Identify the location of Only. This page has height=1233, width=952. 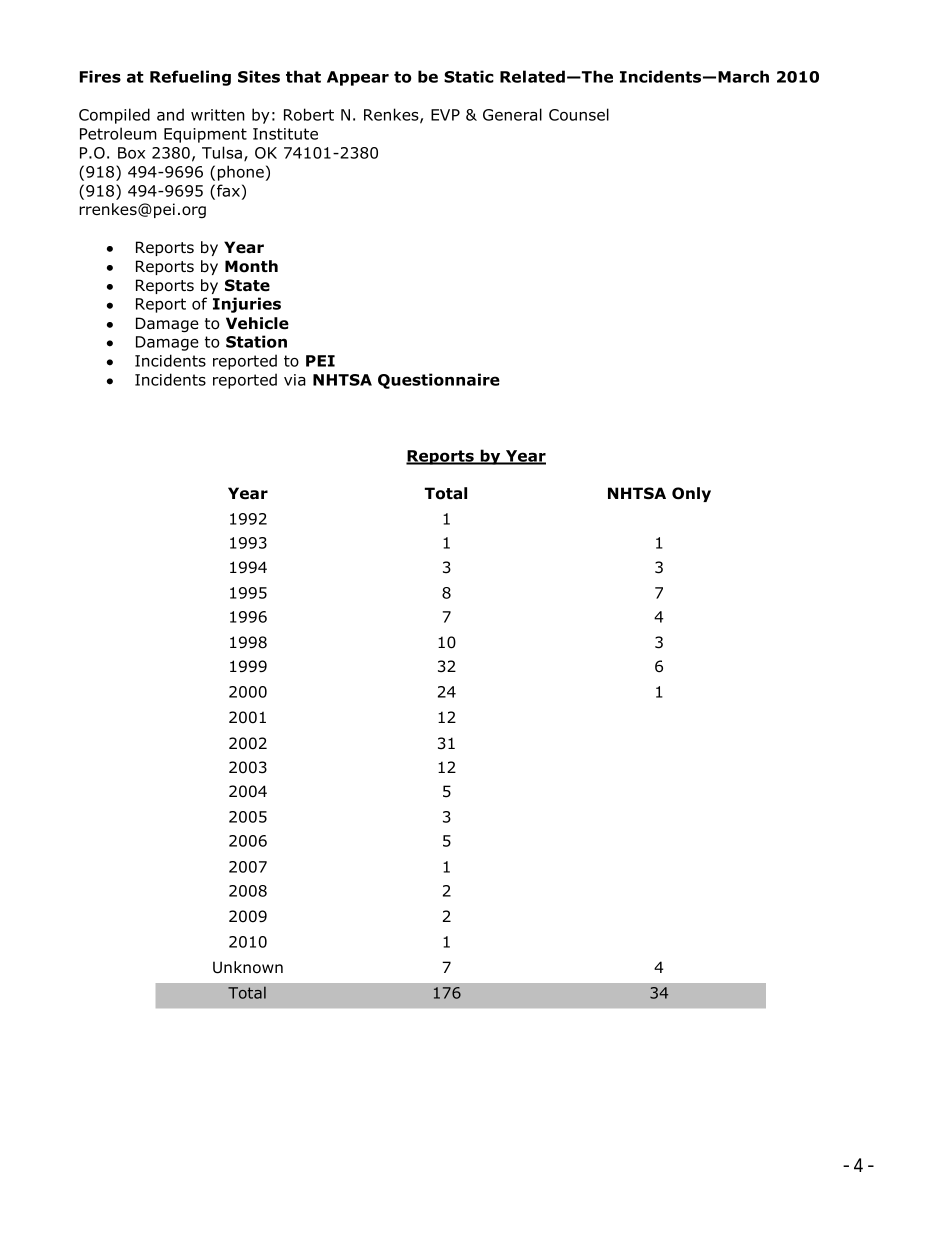
(691, 494).
